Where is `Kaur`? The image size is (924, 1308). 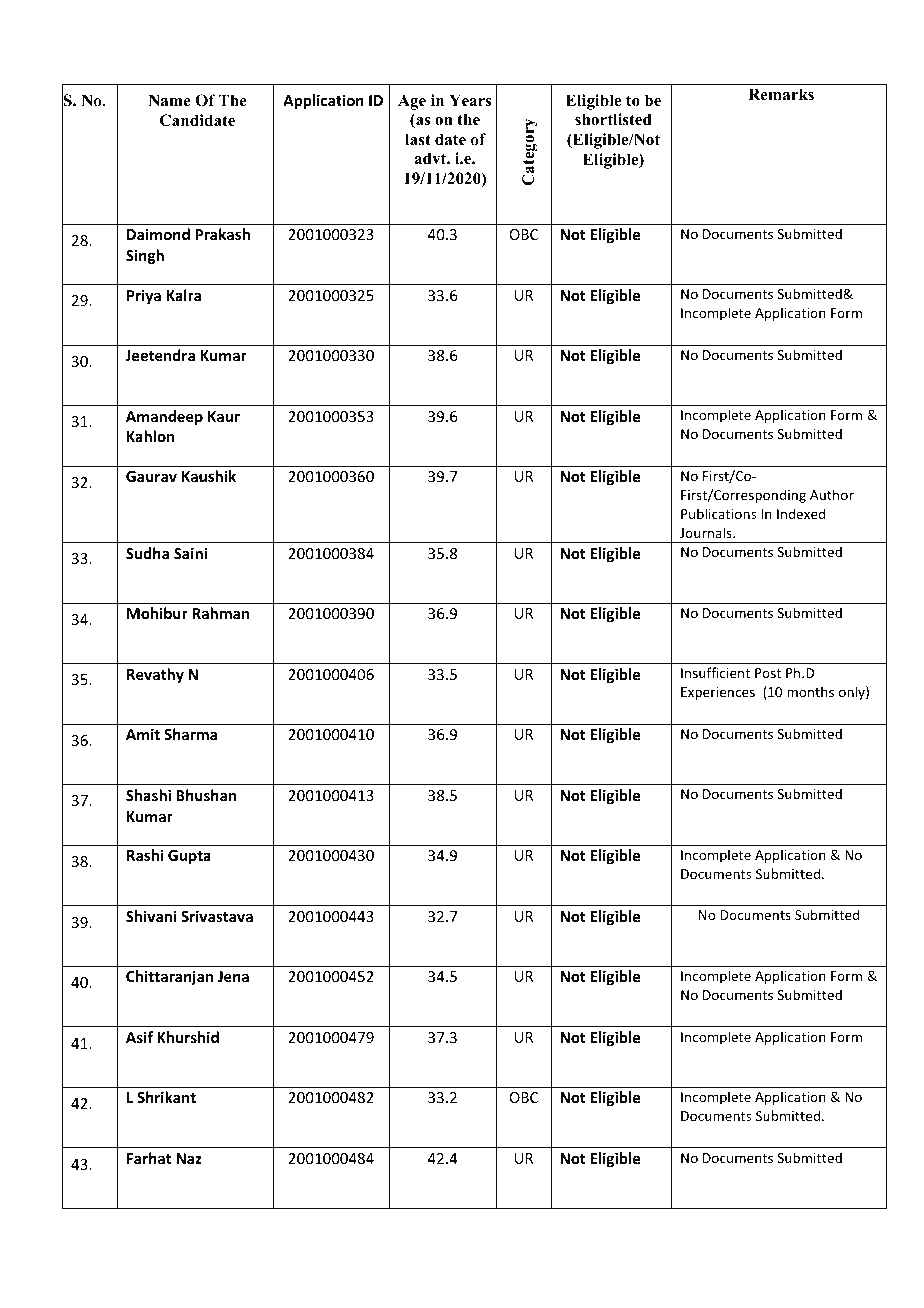
Kaur is located at coordinates (224, 416).
